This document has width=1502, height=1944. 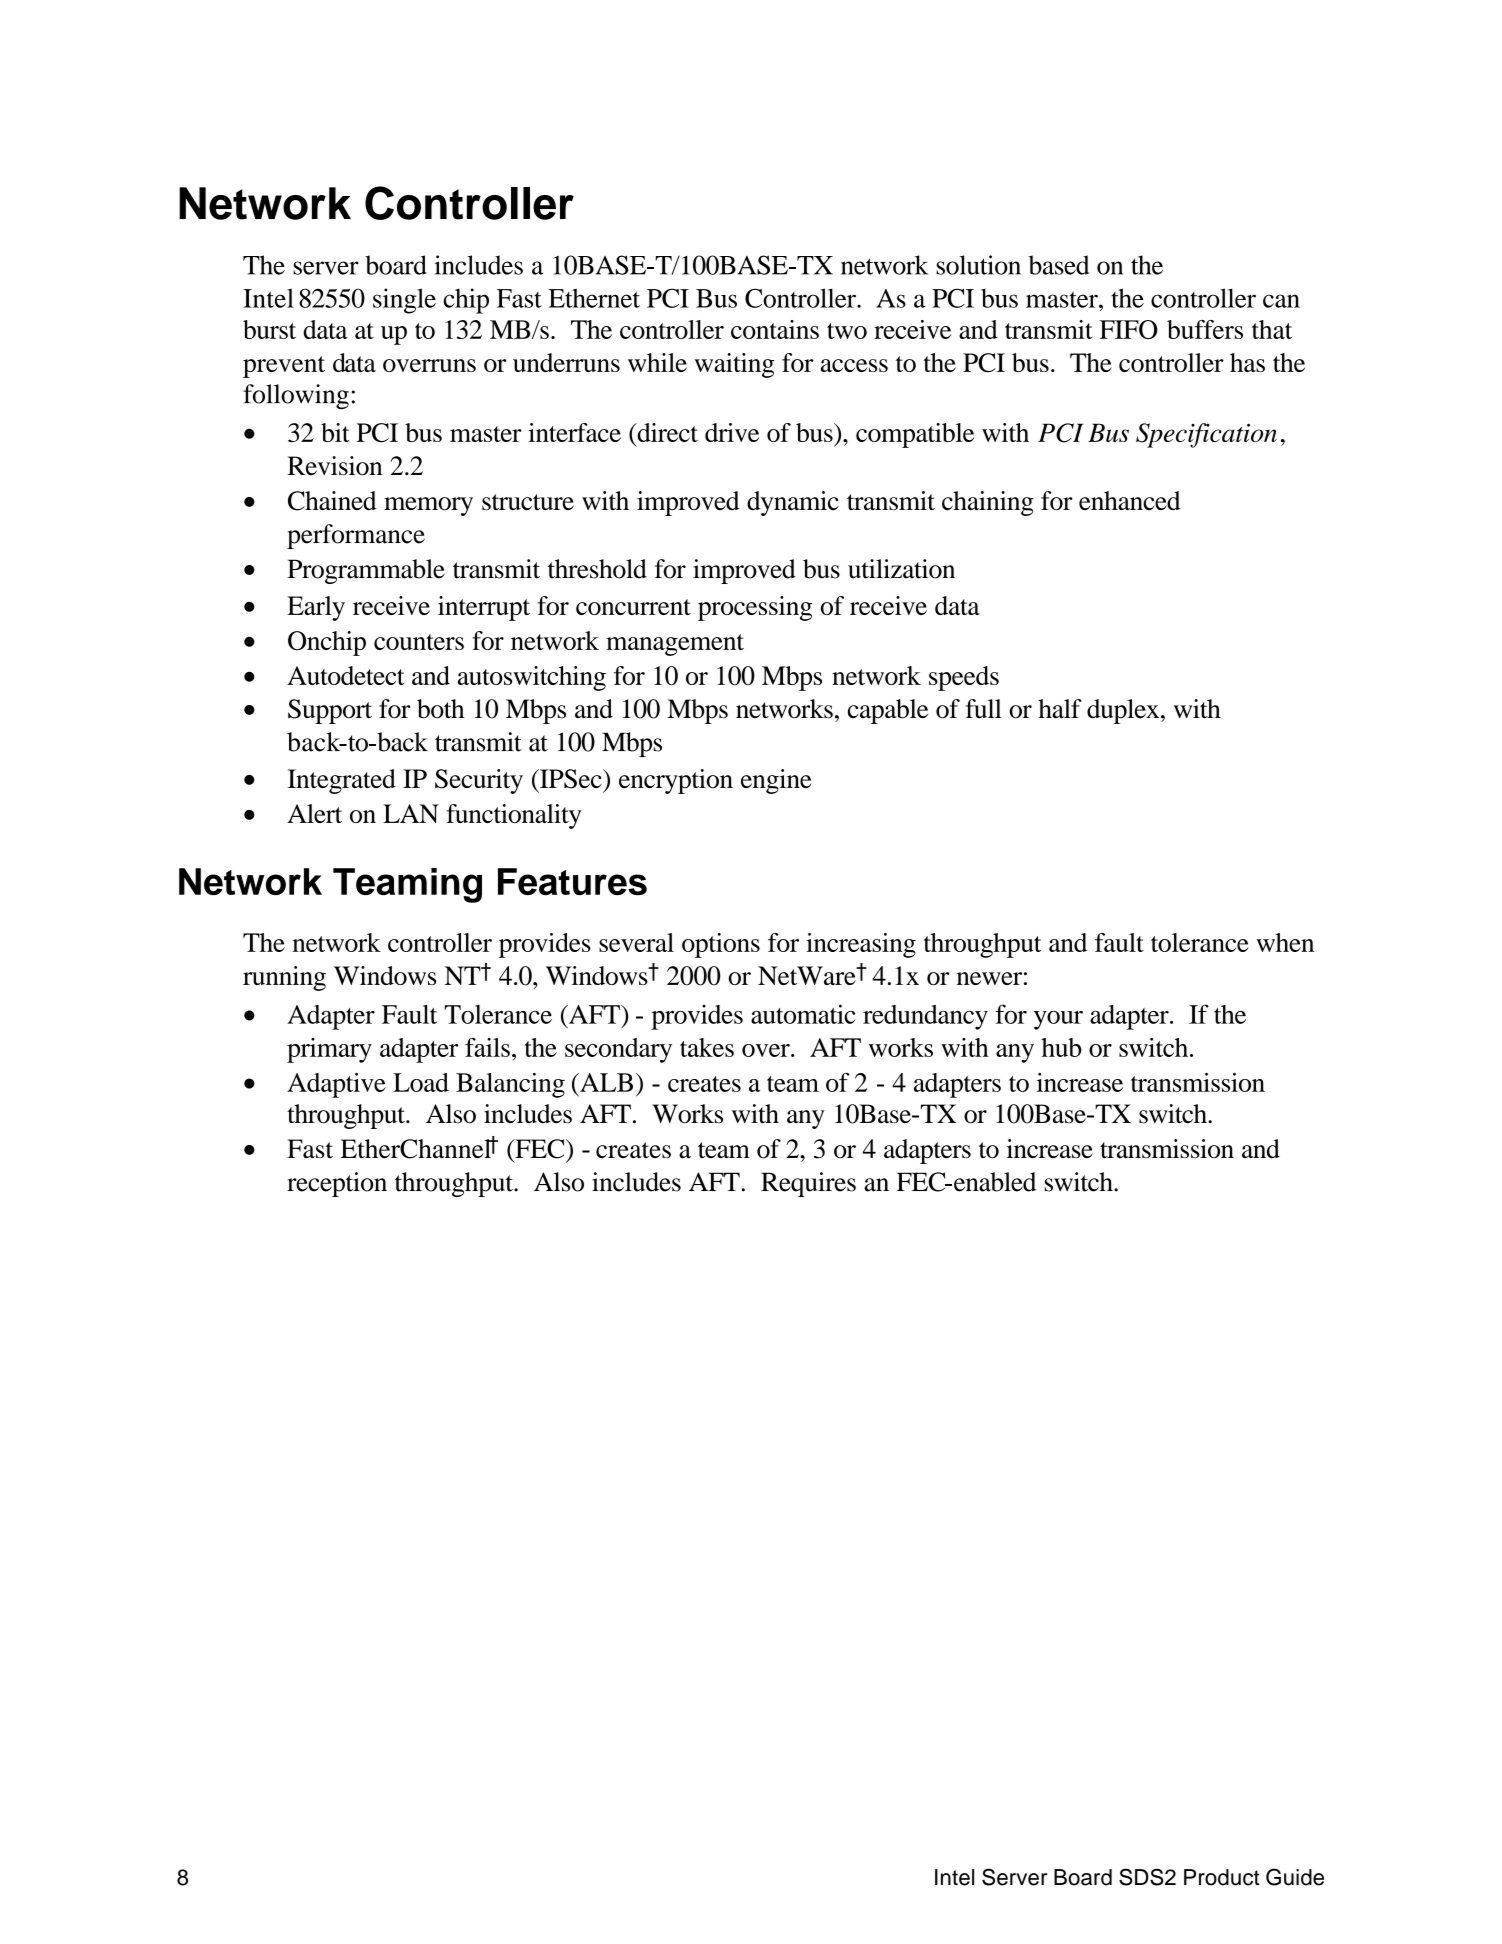 I want to click on Guide, so click(x=1295, y=1877).
